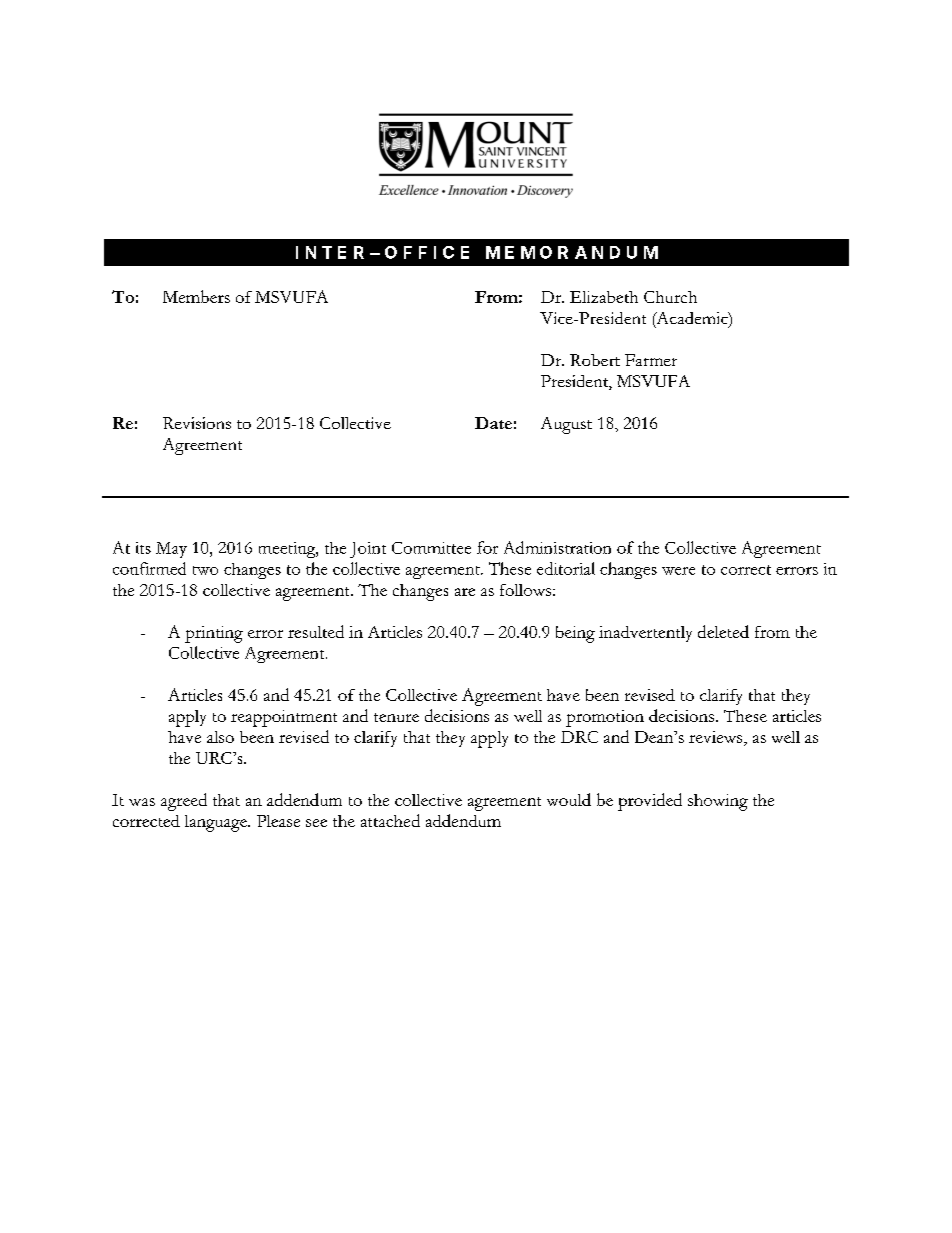  I want to click on were, so click(678, 571).
